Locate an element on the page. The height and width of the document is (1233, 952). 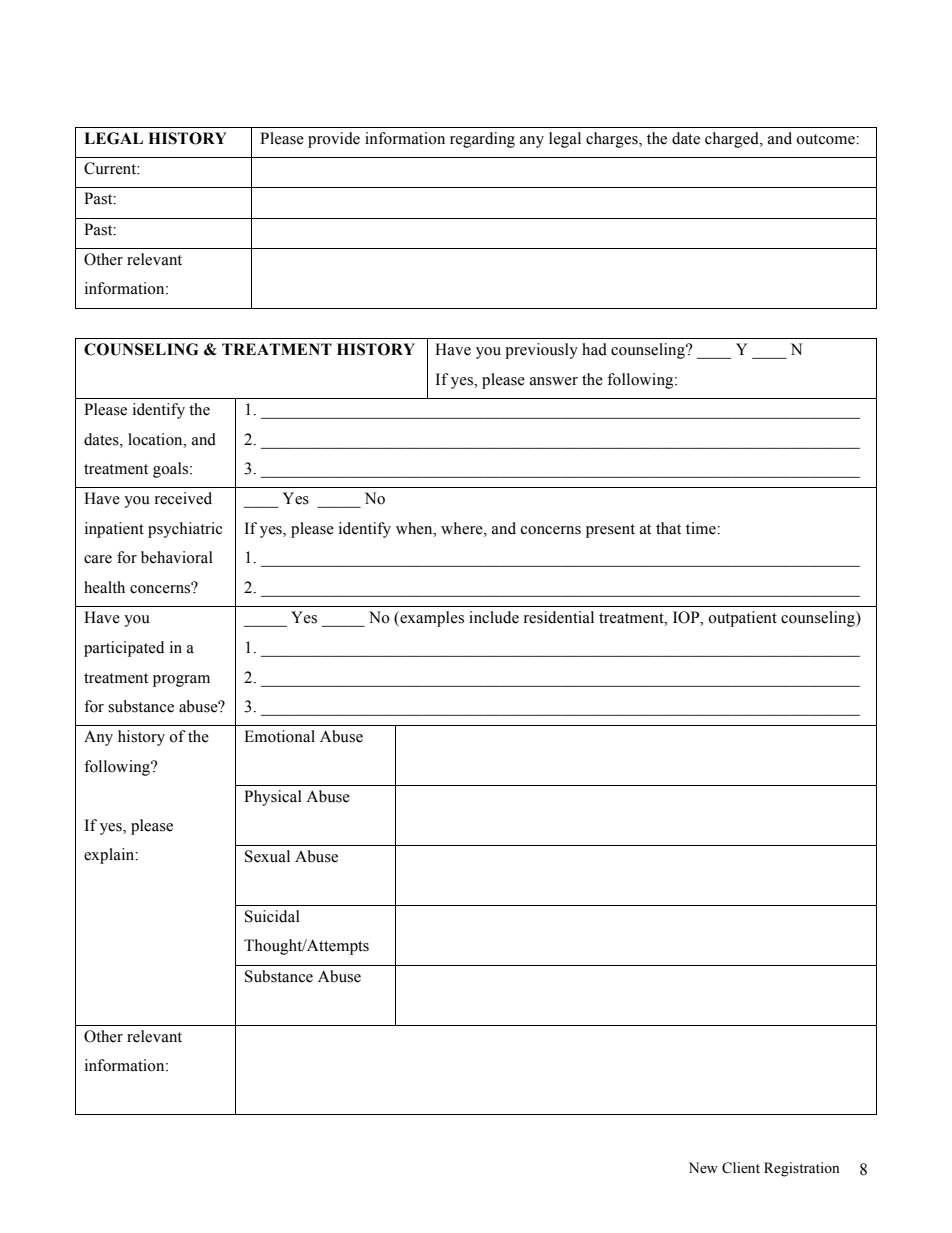
time is located at coordinates (702, 528).
